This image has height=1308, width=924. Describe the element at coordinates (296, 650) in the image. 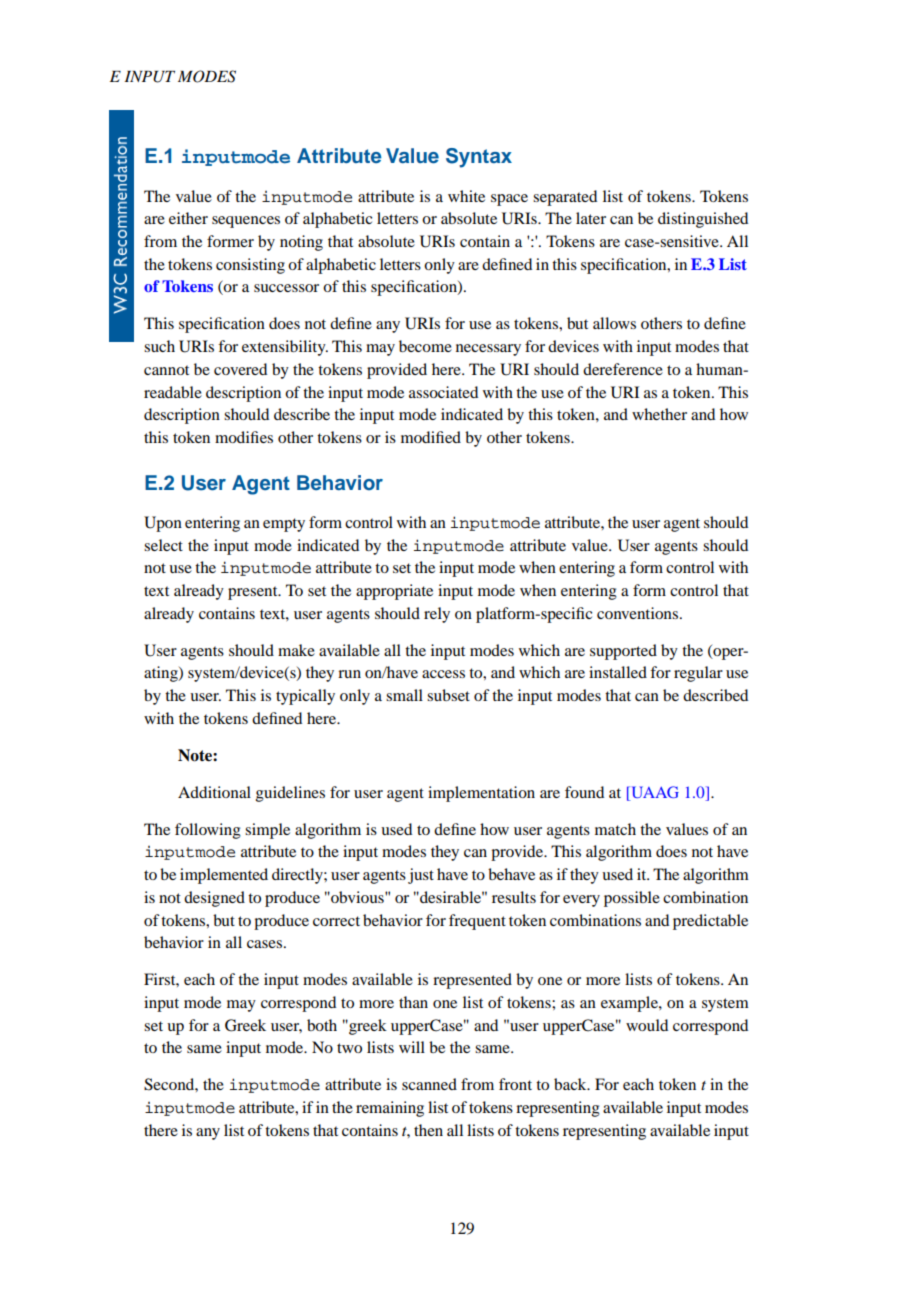

I see `make` at that location.
